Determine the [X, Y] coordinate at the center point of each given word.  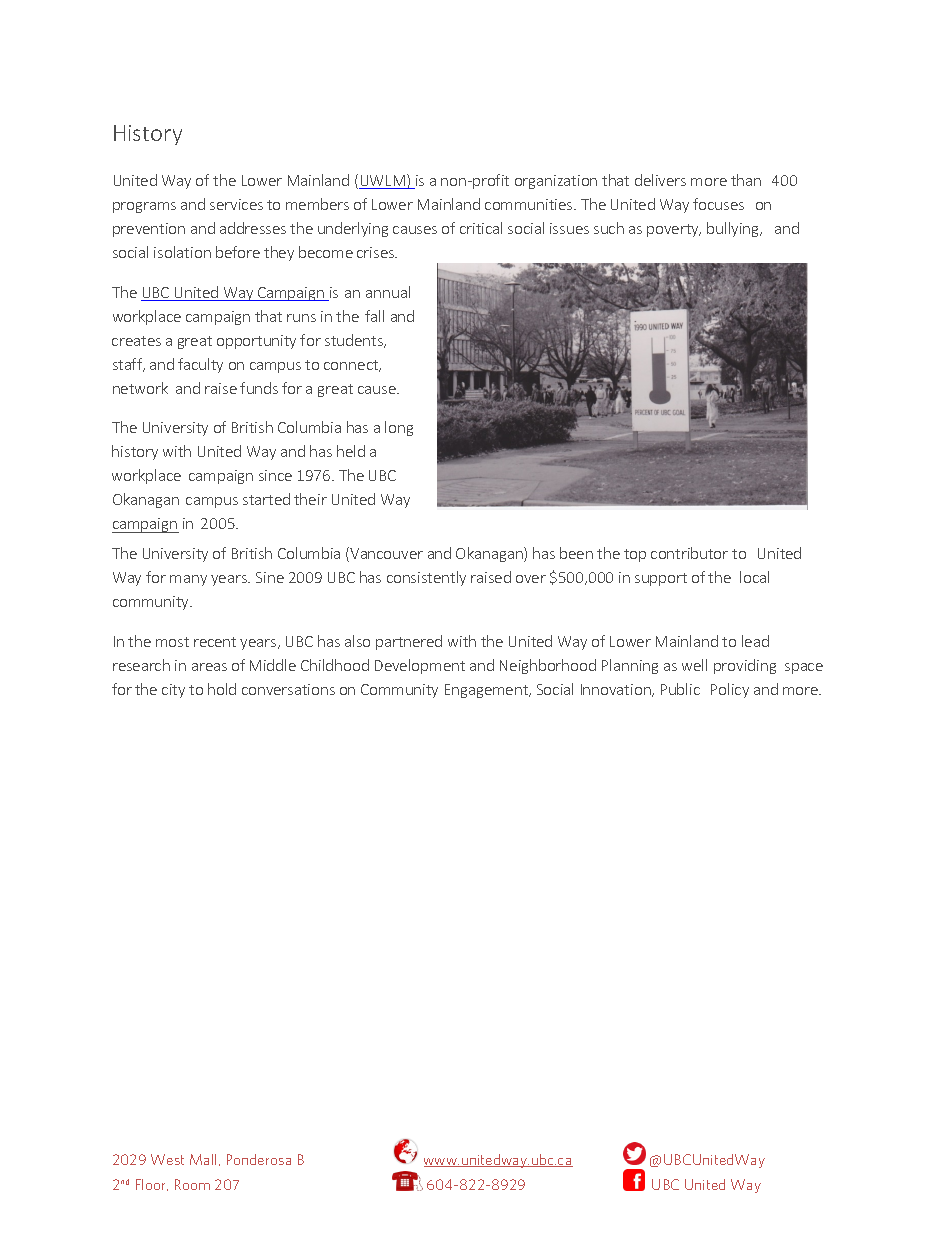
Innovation [617, 690]
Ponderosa [259, 1159]
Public [680, 689]
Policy [730, 690]
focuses [718, 204]
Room [192, 1184]
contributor [689, 553]
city [173, 691]
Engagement [488, 691]
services [236, 204]
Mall [203, 1159]
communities [530, 204]
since [275, 475]
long [399, 428]
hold [222, 689]
